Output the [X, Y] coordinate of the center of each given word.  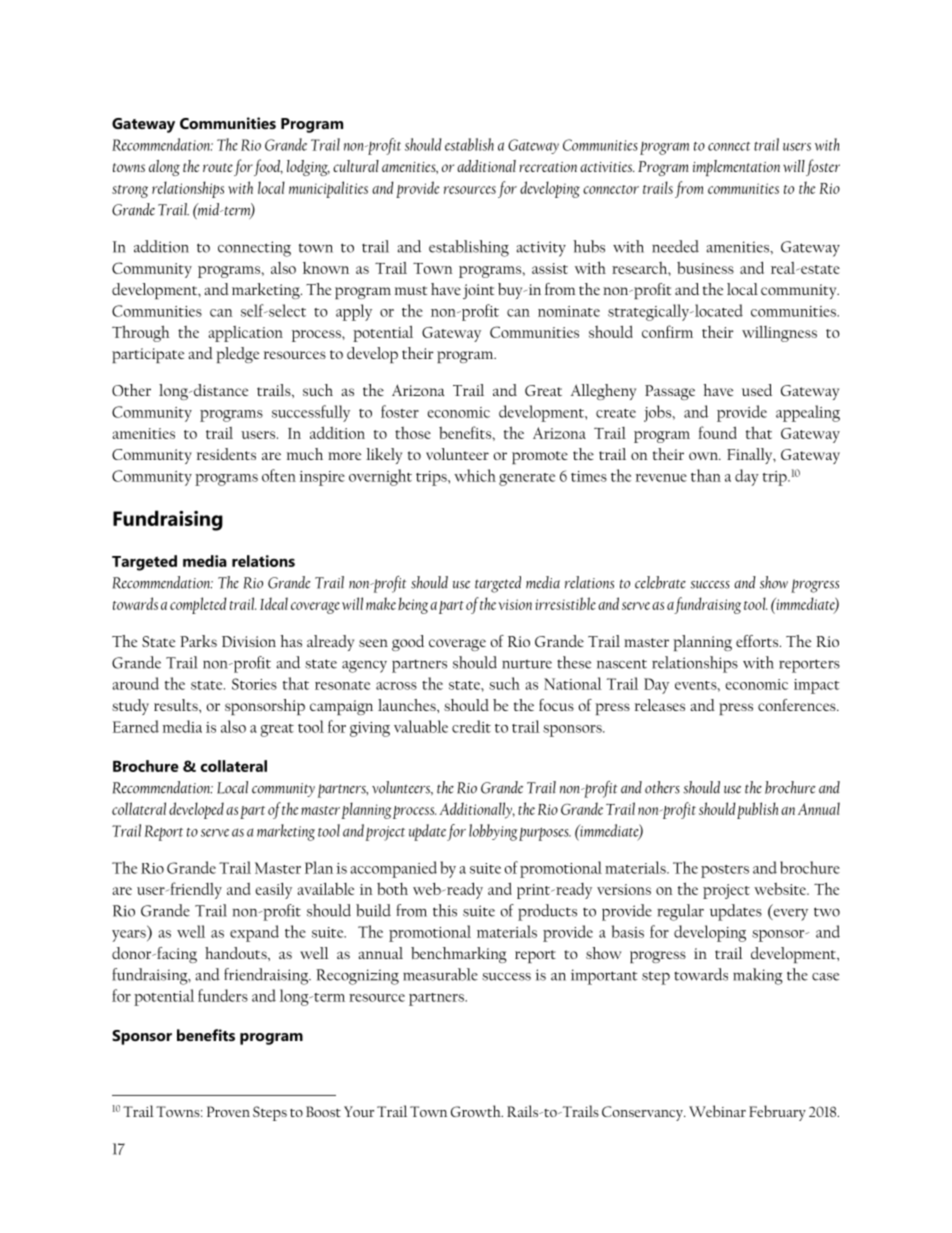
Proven [228, 1111]
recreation [548, 167]
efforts [758, 641]
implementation [736, 168]
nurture [527, 664]
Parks [198, 641]
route [218, 167]
